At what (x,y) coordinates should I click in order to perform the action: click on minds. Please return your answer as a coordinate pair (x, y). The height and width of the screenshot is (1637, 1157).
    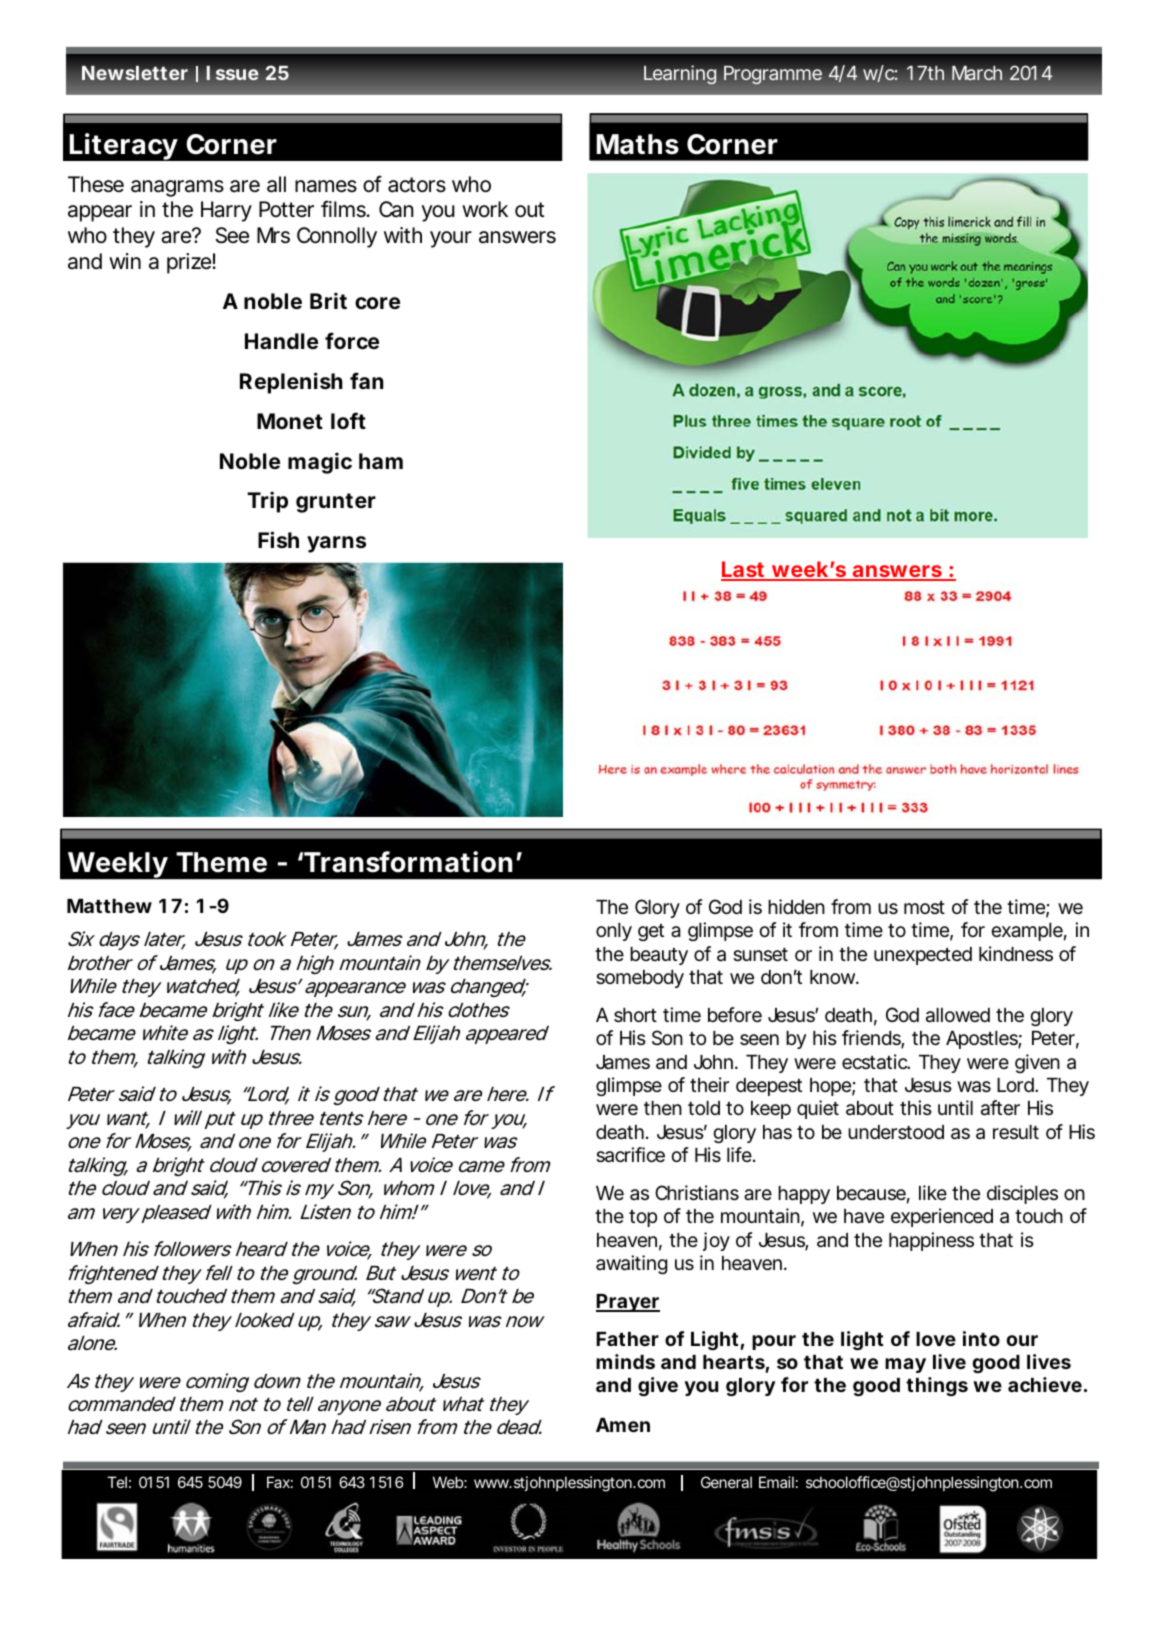
    Looking at the image, I should click on (625, 1361).
